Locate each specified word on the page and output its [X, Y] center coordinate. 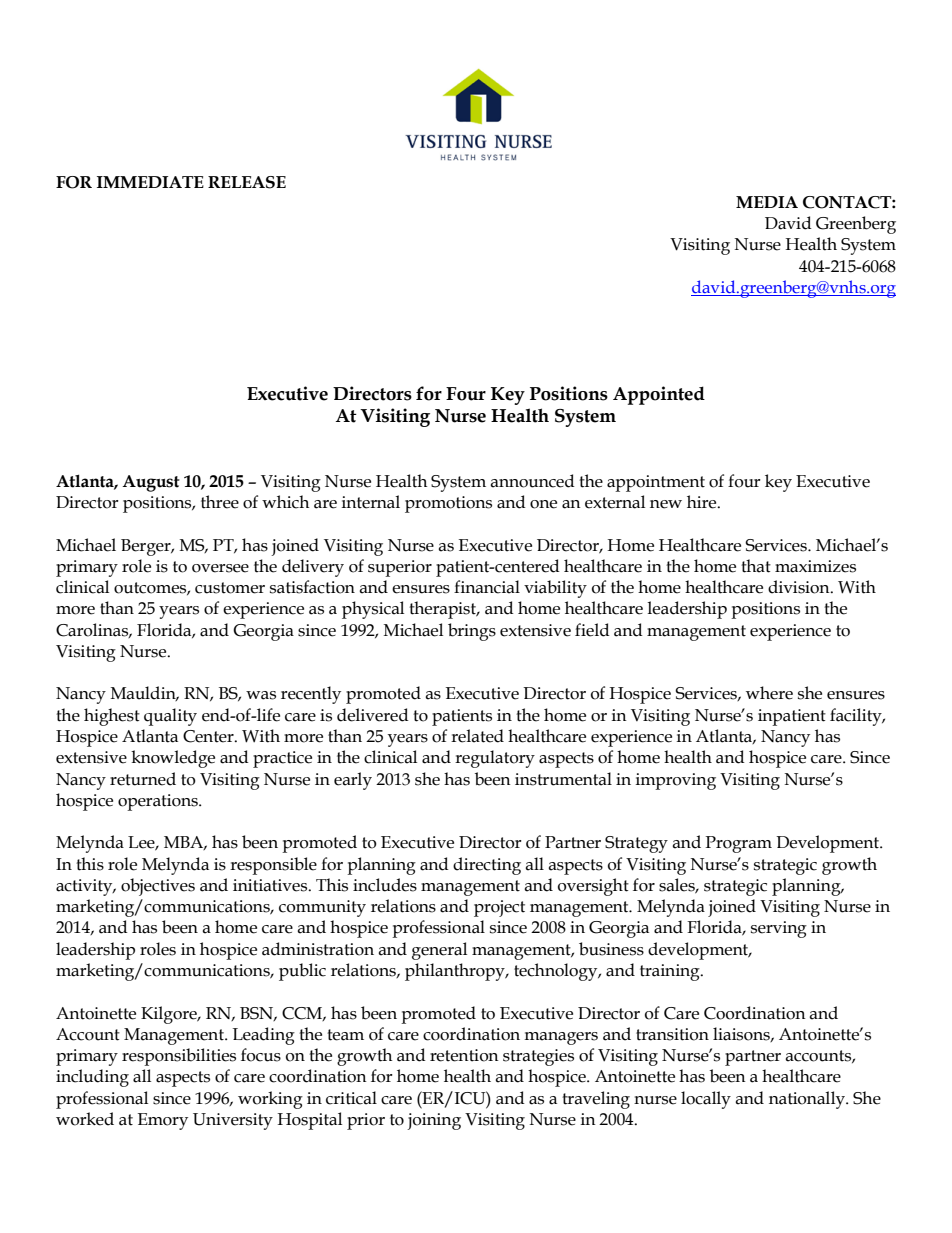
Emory [163, 1121]
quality [170, 717]
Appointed [659, 395]
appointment [656, 483]
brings [472, 632]
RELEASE [247, 182]
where [769, 693]
